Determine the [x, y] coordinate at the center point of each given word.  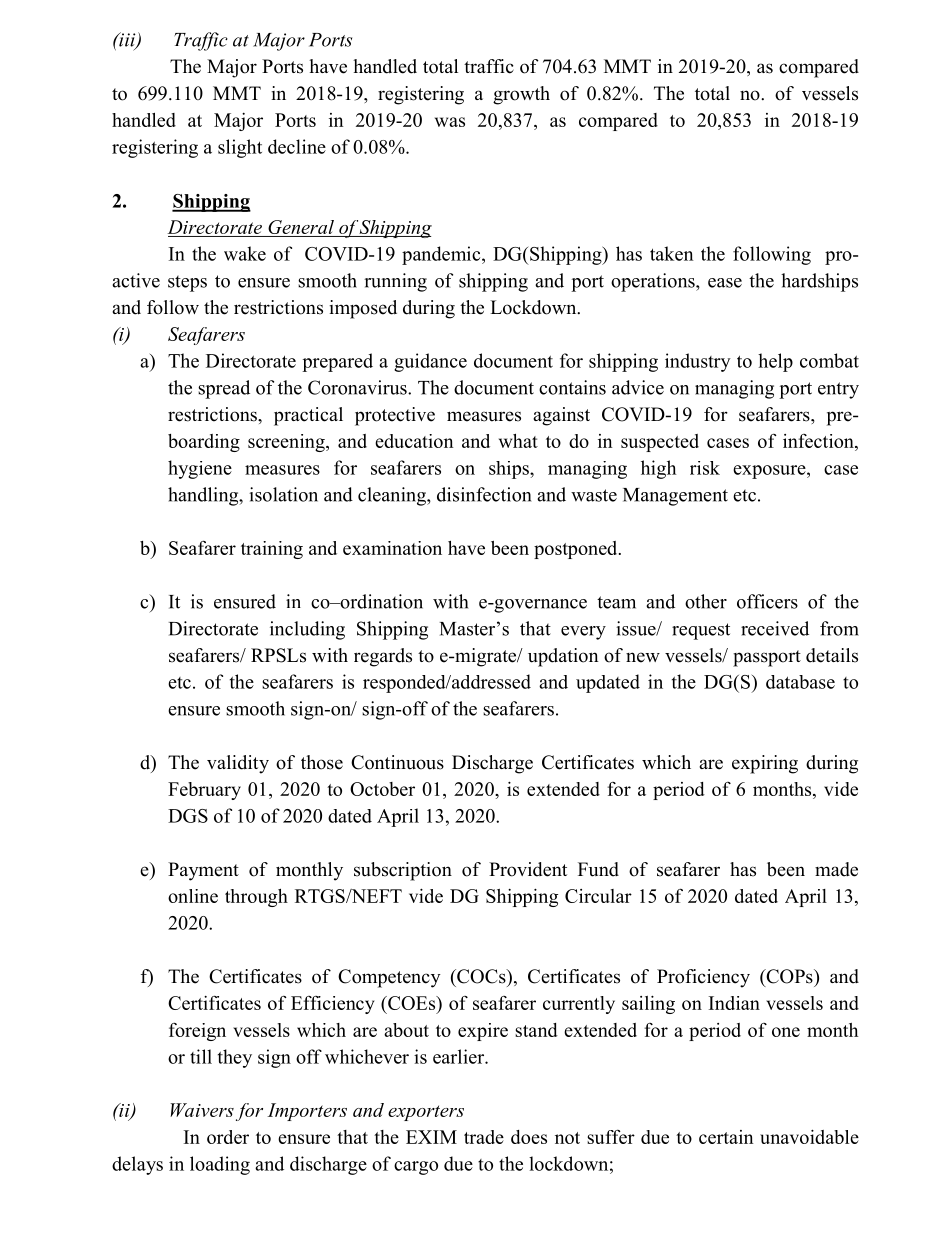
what [518, 441]
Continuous [397, 762]
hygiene [200, 469]
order [228, 1137]
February [204, 791]
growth [521, 95]
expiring [765, 764]
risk [705, 468]
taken [672, 253]
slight [240, 148]
